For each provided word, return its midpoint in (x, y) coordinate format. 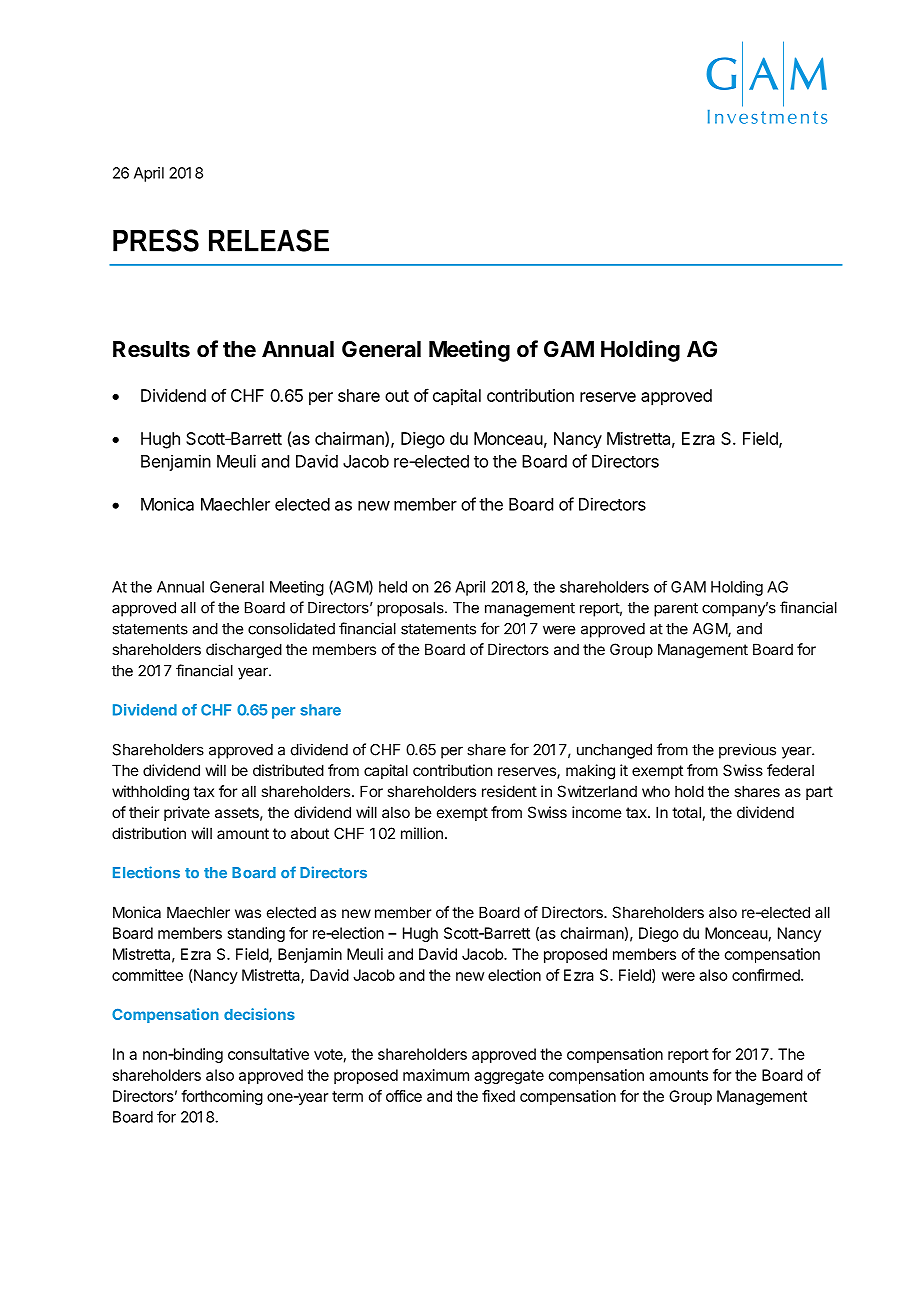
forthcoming (222, 1097)
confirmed (767, 975)
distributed (288, 770)
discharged (244, 651)
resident (509, 791)
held (393, 587)
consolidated (291, 628)
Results (151, 349)
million (422, 833)
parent (676, 609)
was (248, 913)
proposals (411, 609)
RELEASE (269, 240)
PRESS (156, 240)
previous (747, 751)
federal (790, 770)
